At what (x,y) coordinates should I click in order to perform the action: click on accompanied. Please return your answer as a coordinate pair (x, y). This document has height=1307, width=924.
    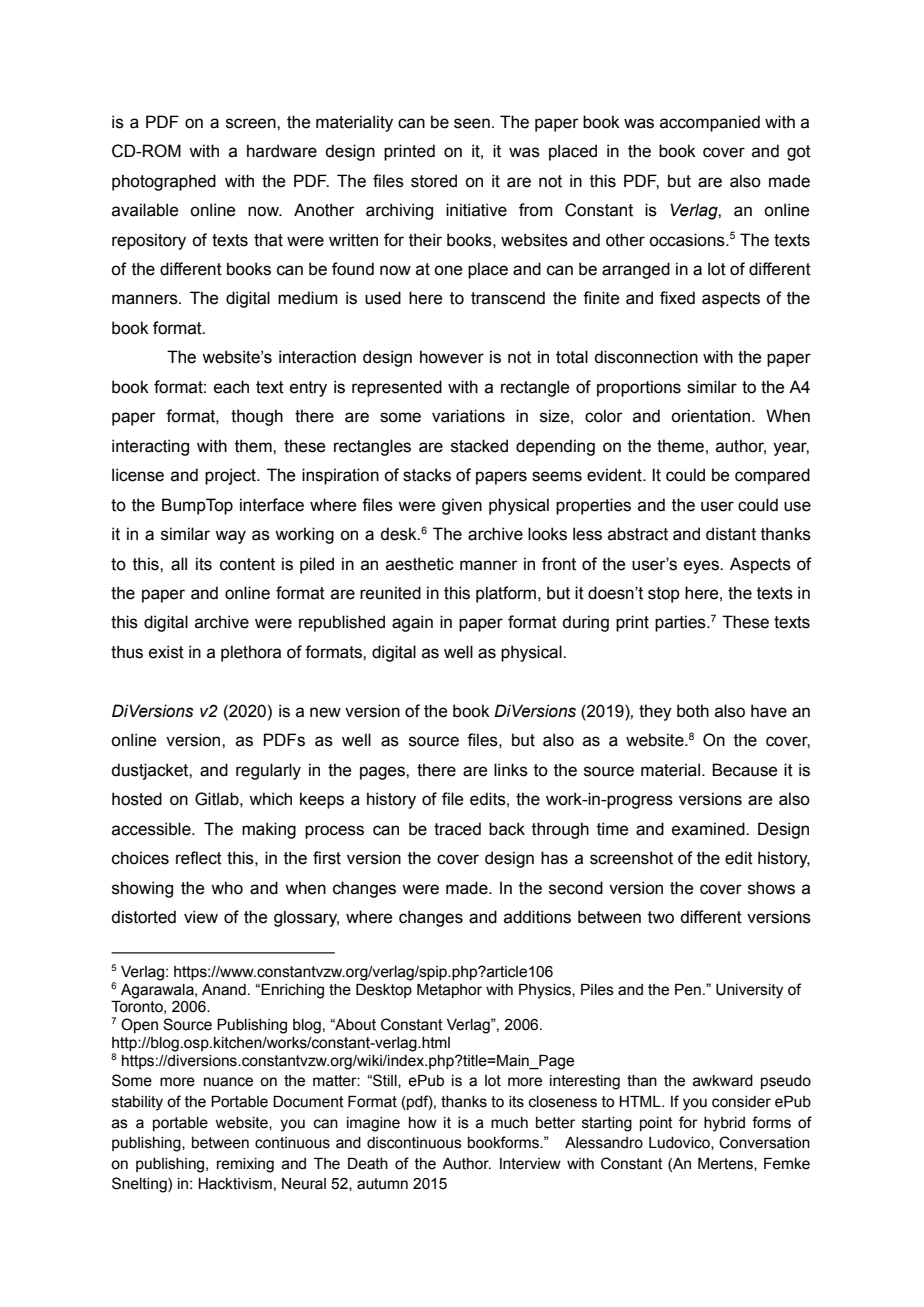
    Looking at the image, I should click on (710, 123).
